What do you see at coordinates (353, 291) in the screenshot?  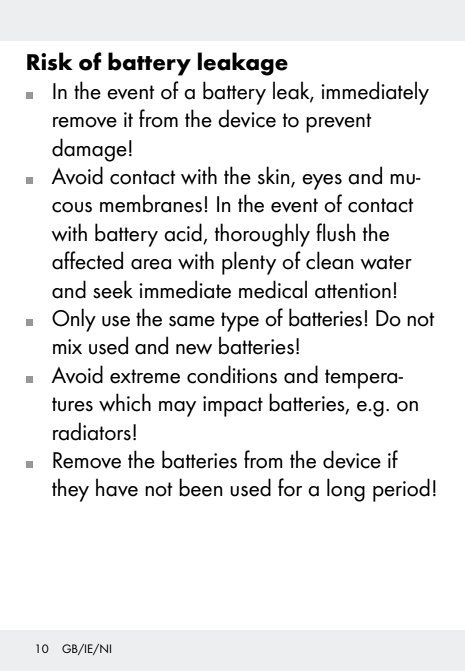 I see `attention` at bounding box center [353, 291].
